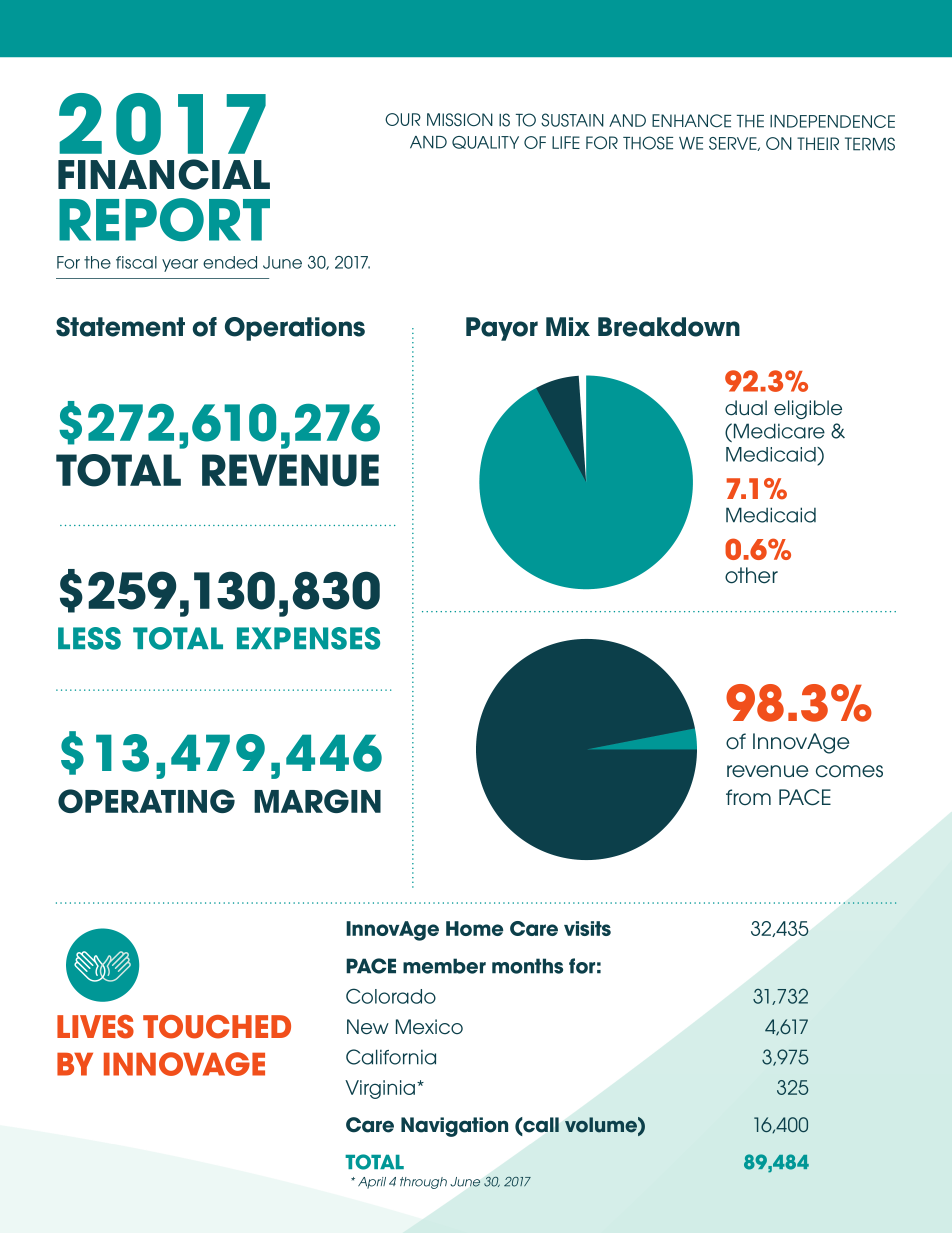  What do you see at coordinates (818, 143) in the page?
I see `THEIR` at bounding box center [818, 143].
